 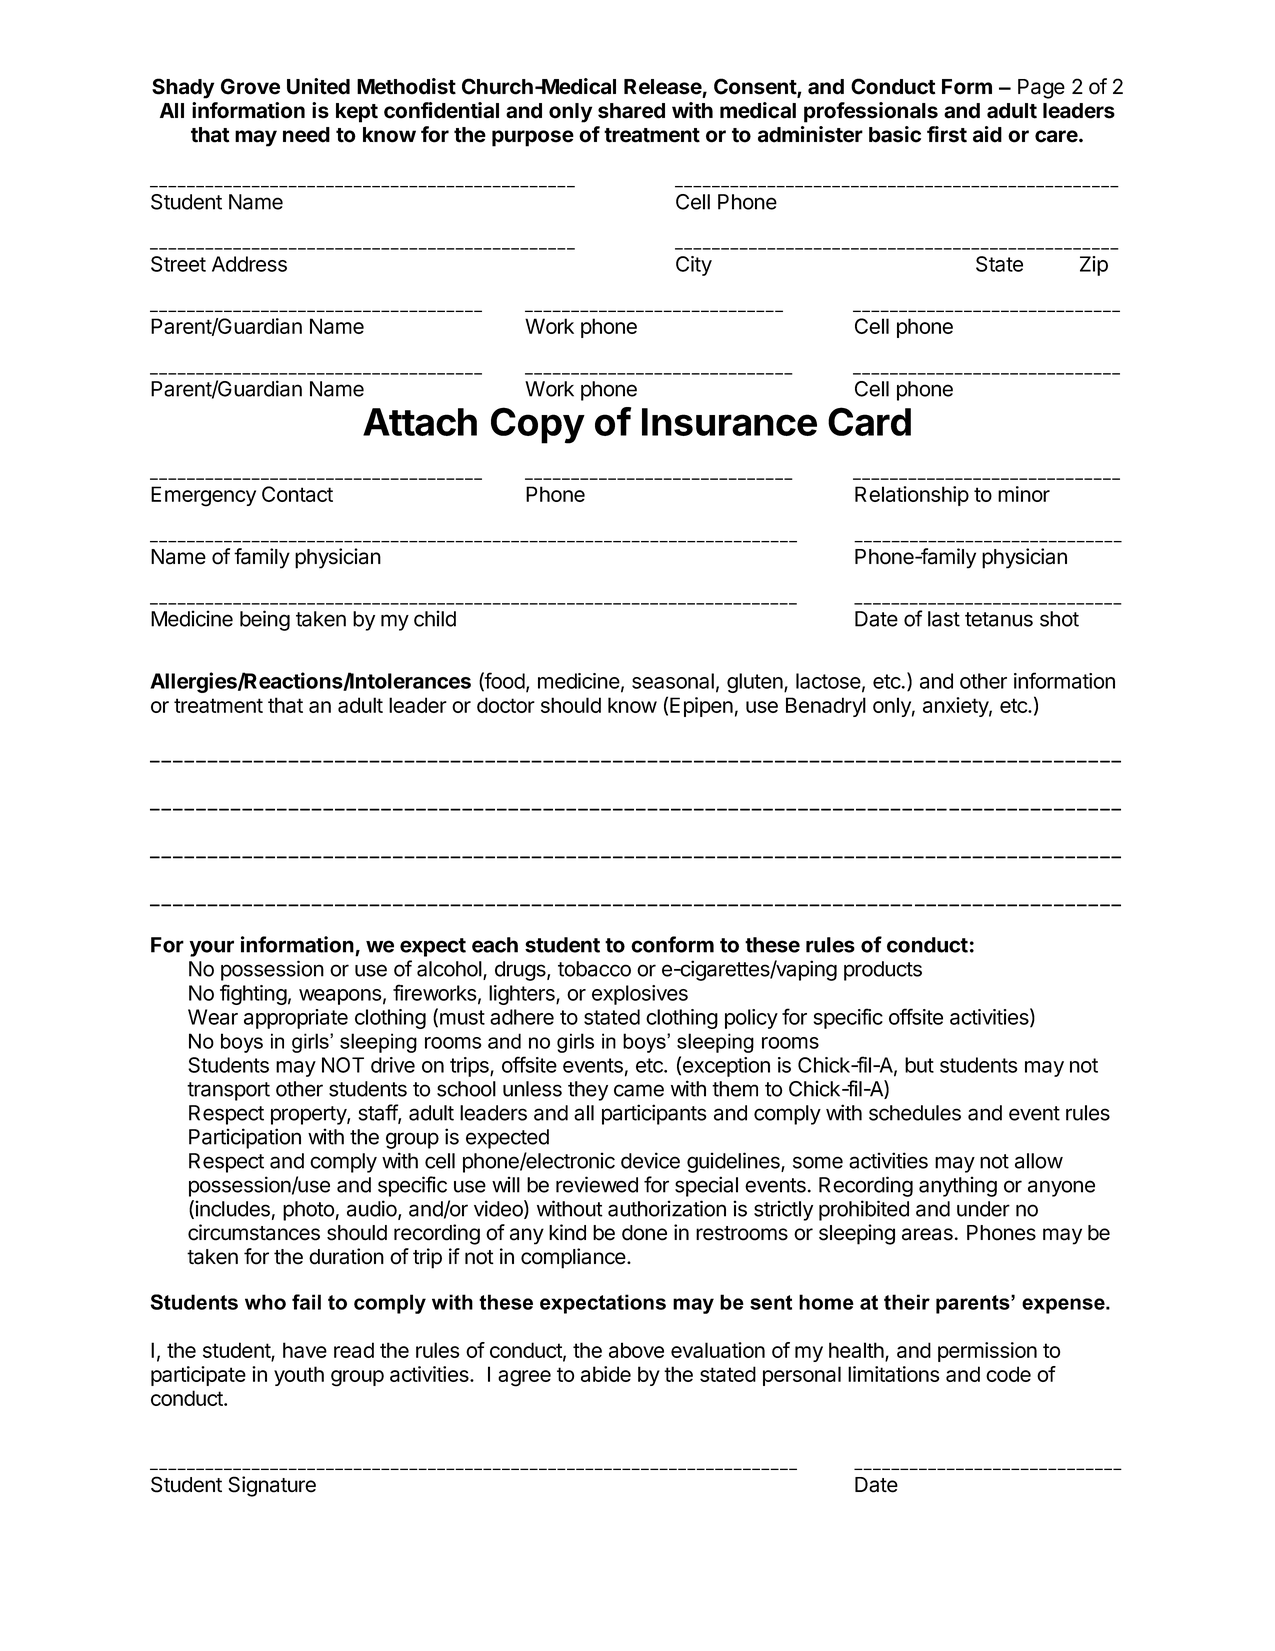 What do you see at coordinates (306, 135) in the screenshot?
I see `need` at bounding box center [306, 135].
